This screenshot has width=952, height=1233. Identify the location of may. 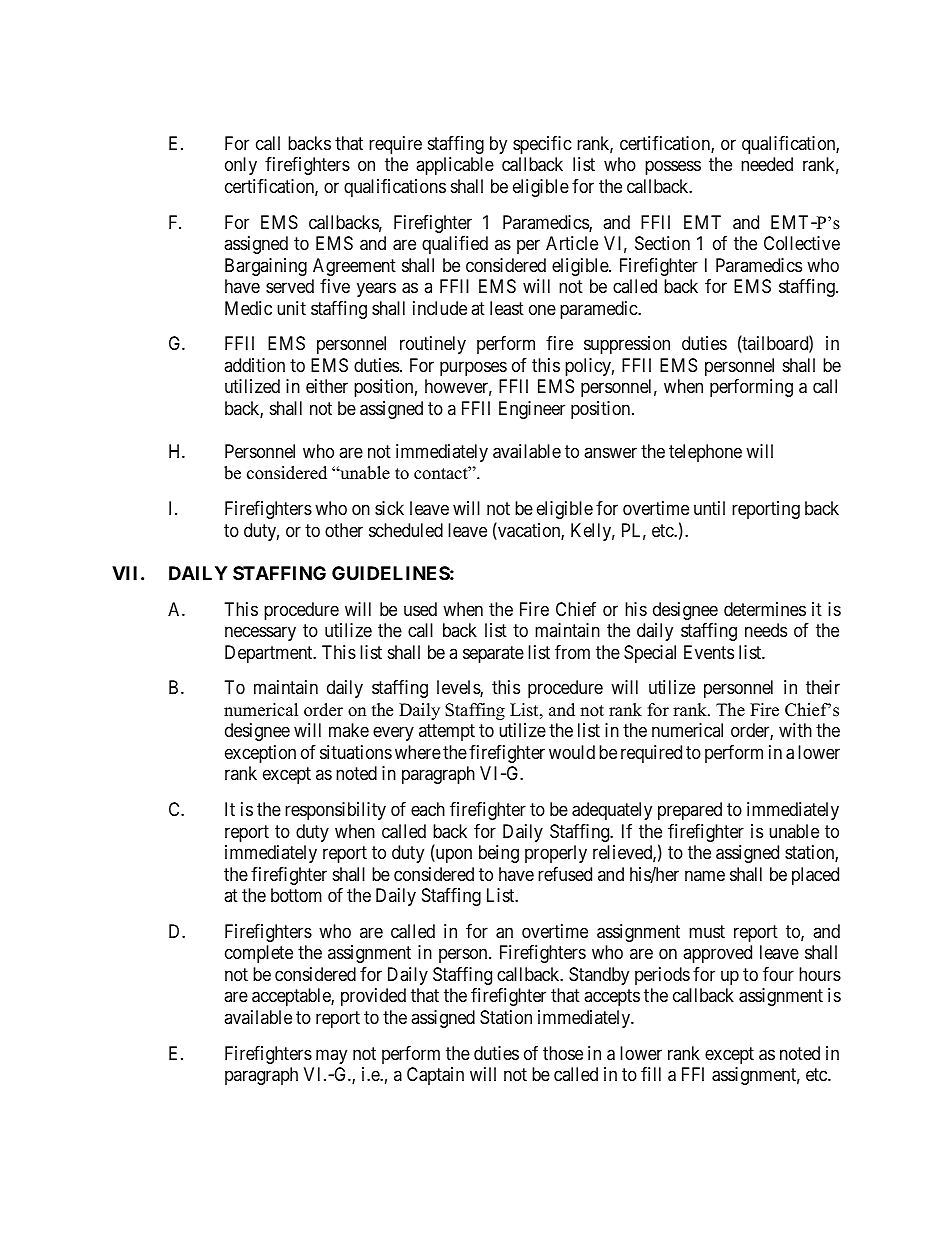
(331, 1056).
